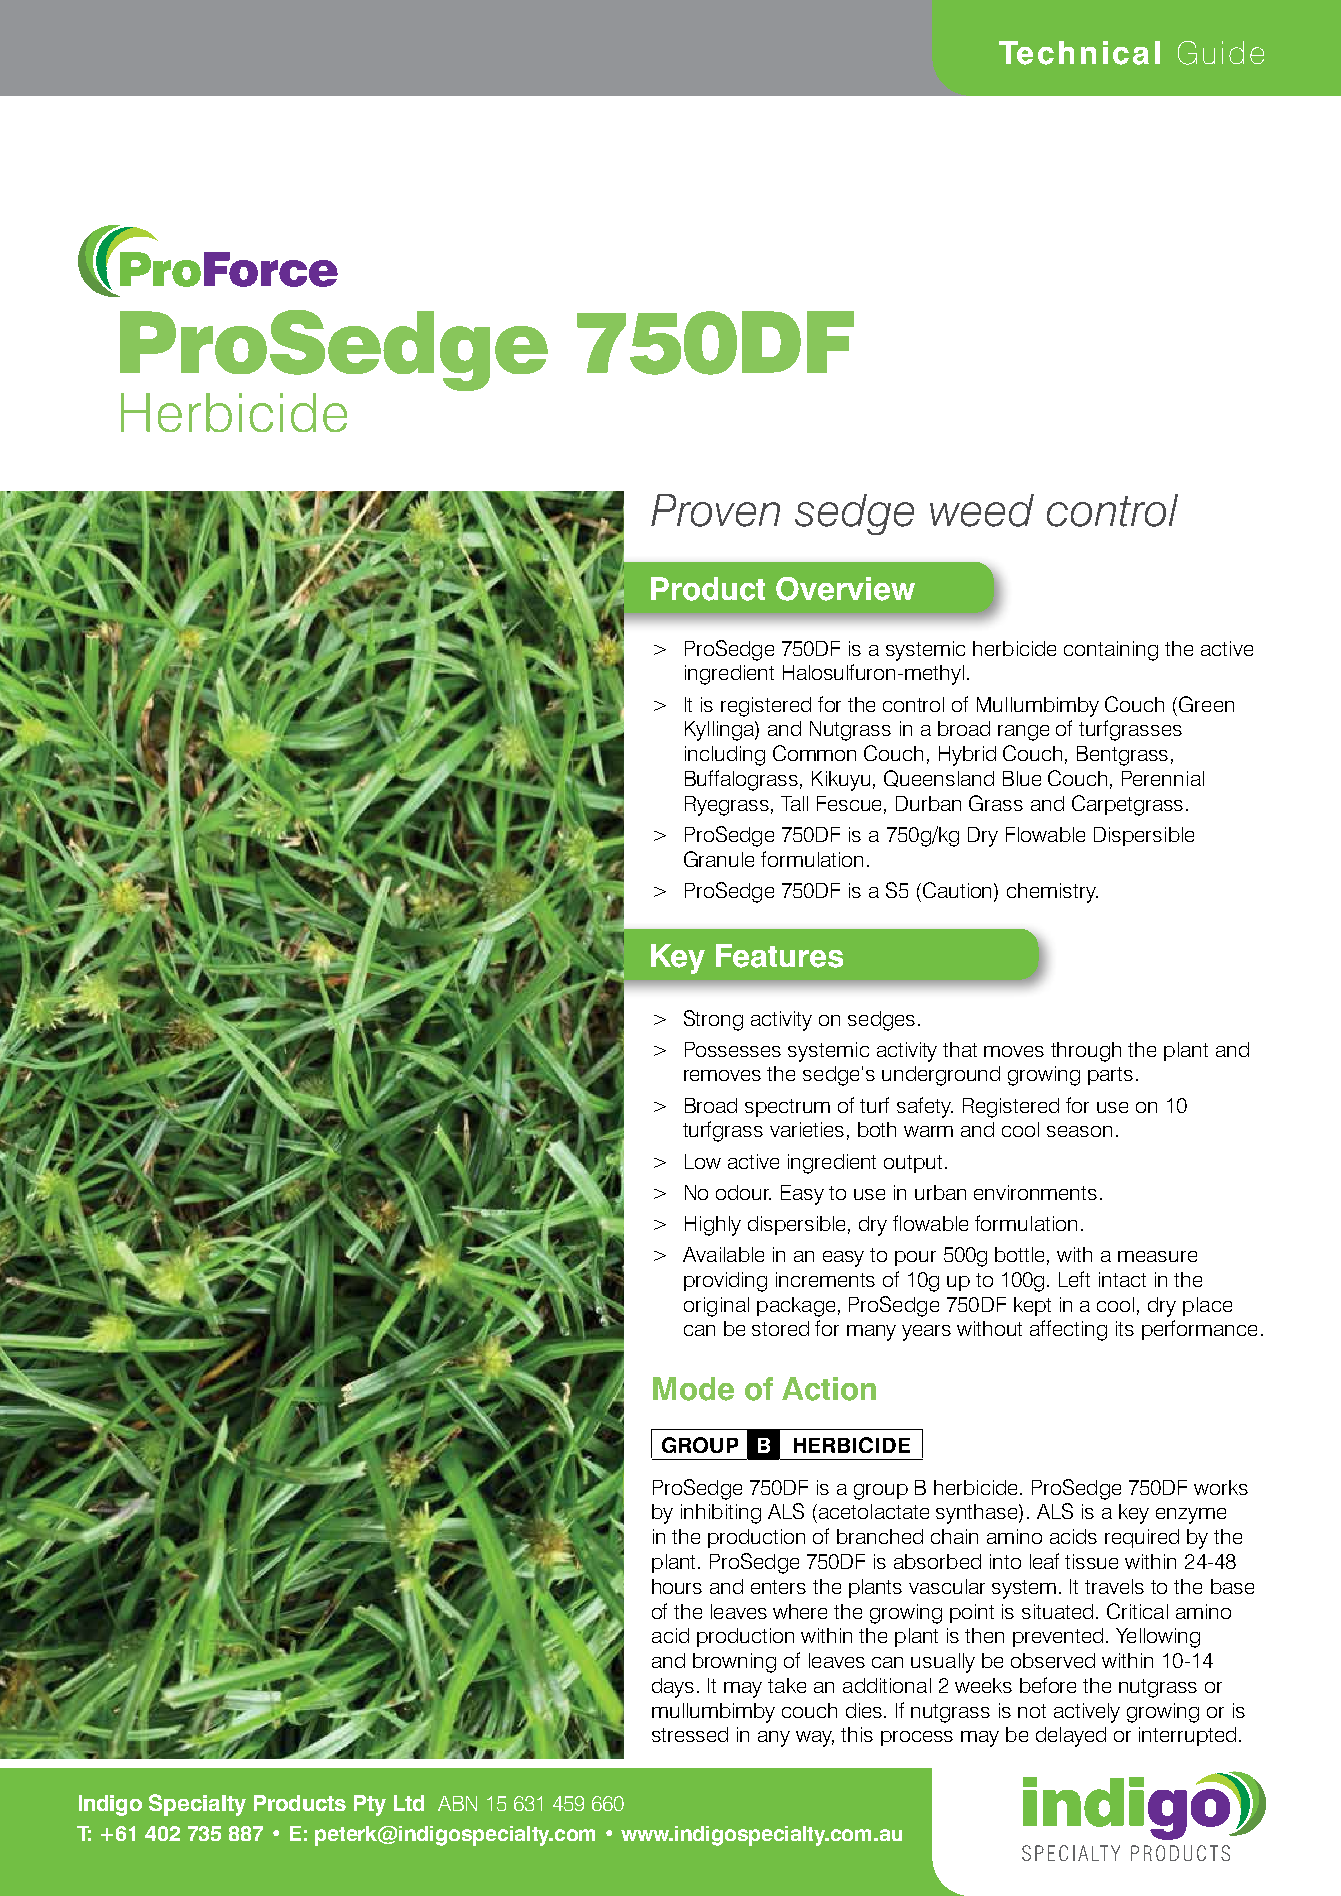 Image resolution: width=1341 pixels, height=1896 pixels. What do you see at coordinates (457, 1803) in the screenshot?
I see `ABN` at bounding box center [457, 1803].
